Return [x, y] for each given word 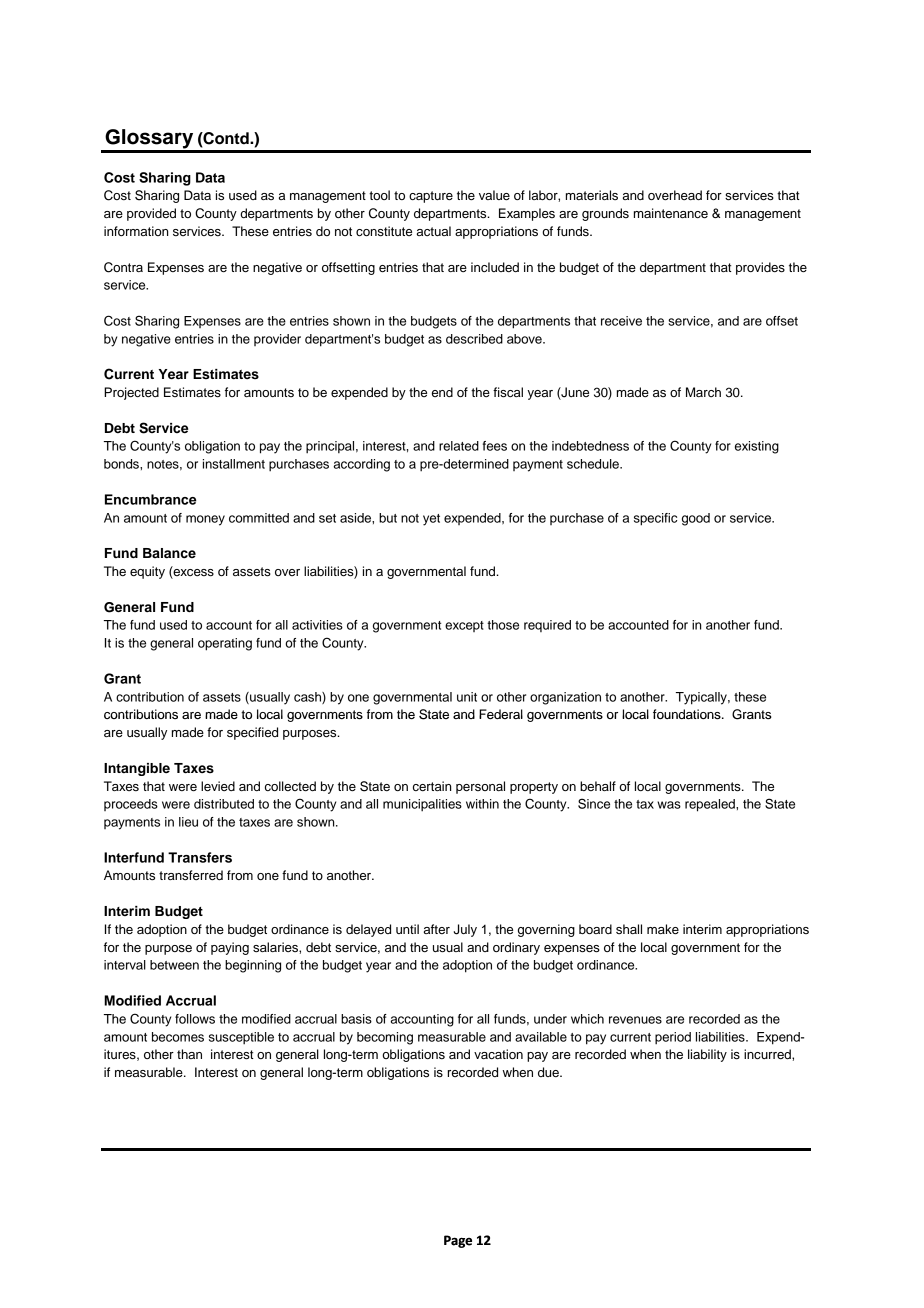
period [673, 1038]
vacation [498, 1054]
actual [434, 231]
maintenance [671, 213]
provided [151, 214]
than [189, 1054]
